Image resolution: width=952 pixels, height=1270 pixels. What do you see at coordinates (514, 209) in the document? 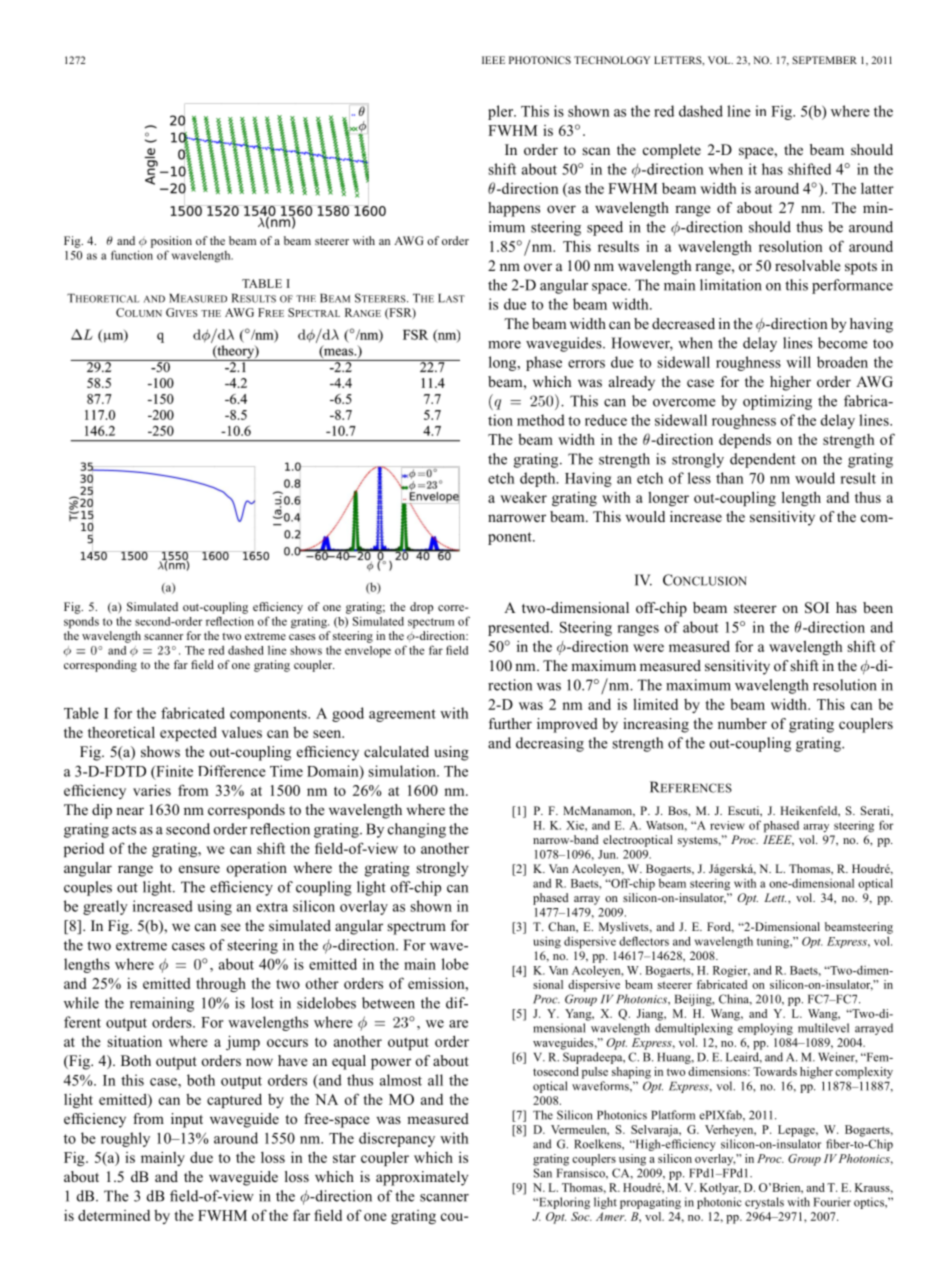
I see `happens` at bounding box center [514, 209].
